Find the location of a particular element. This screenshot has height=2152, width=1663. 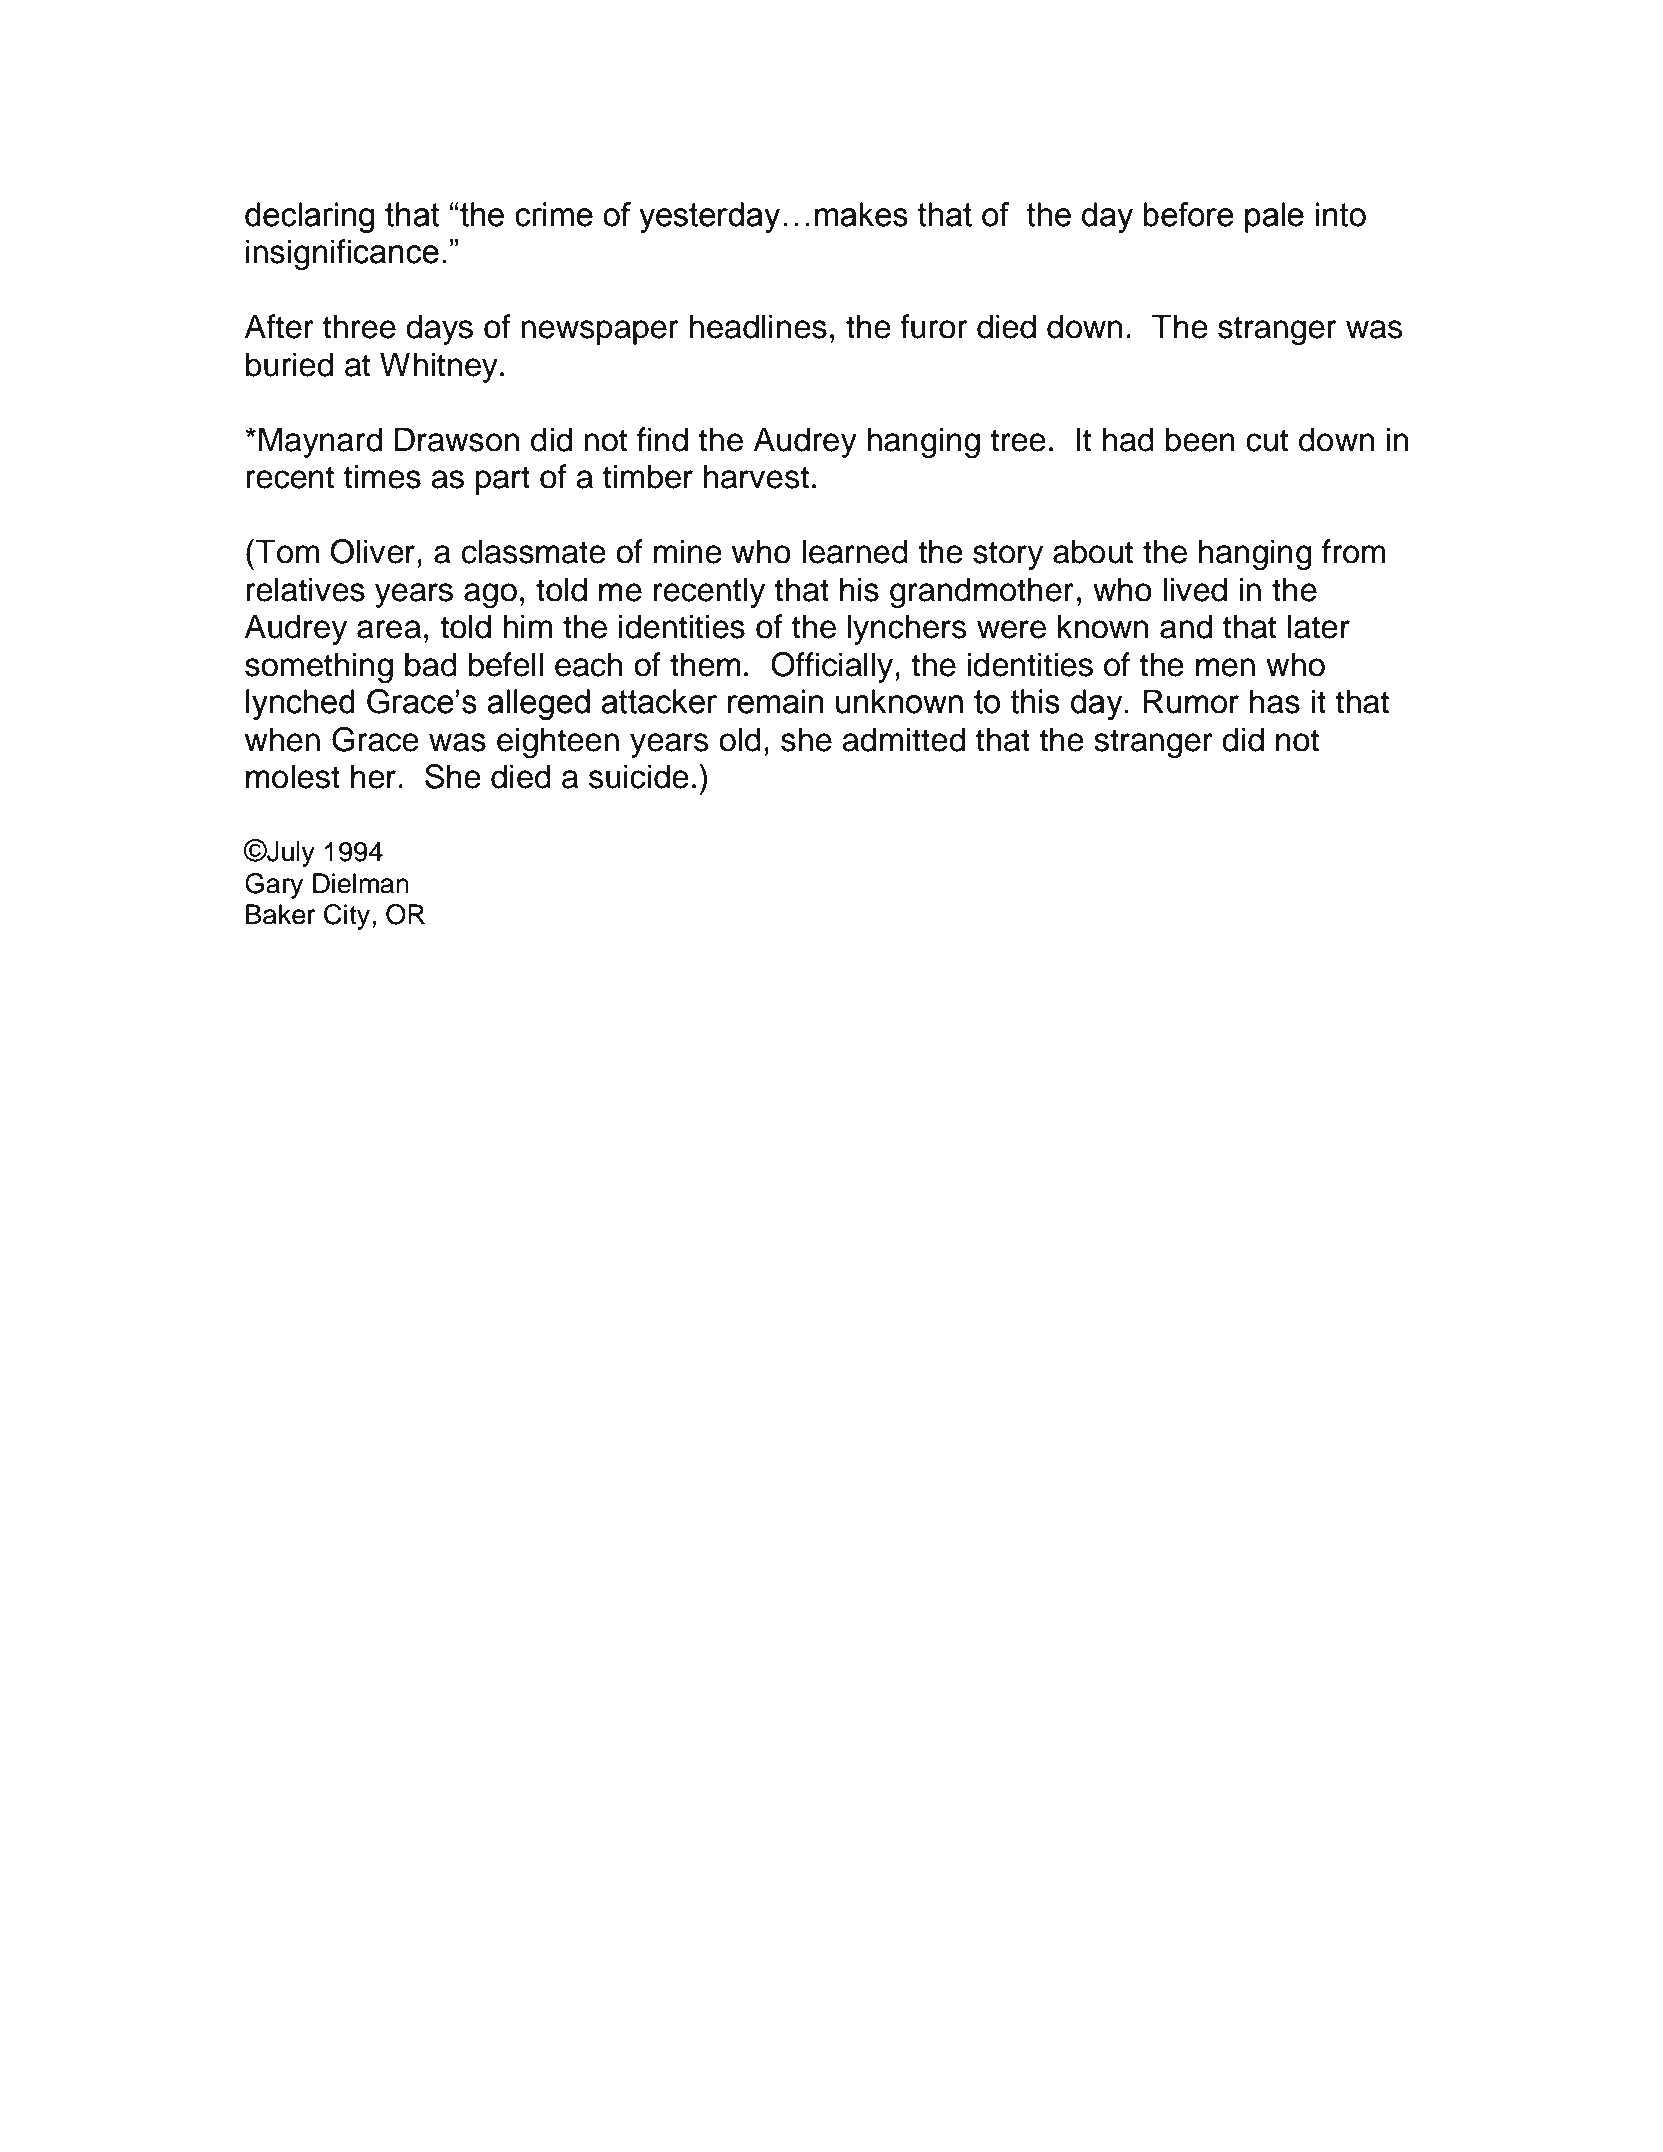

before is located at coordinates (1188, 214).
